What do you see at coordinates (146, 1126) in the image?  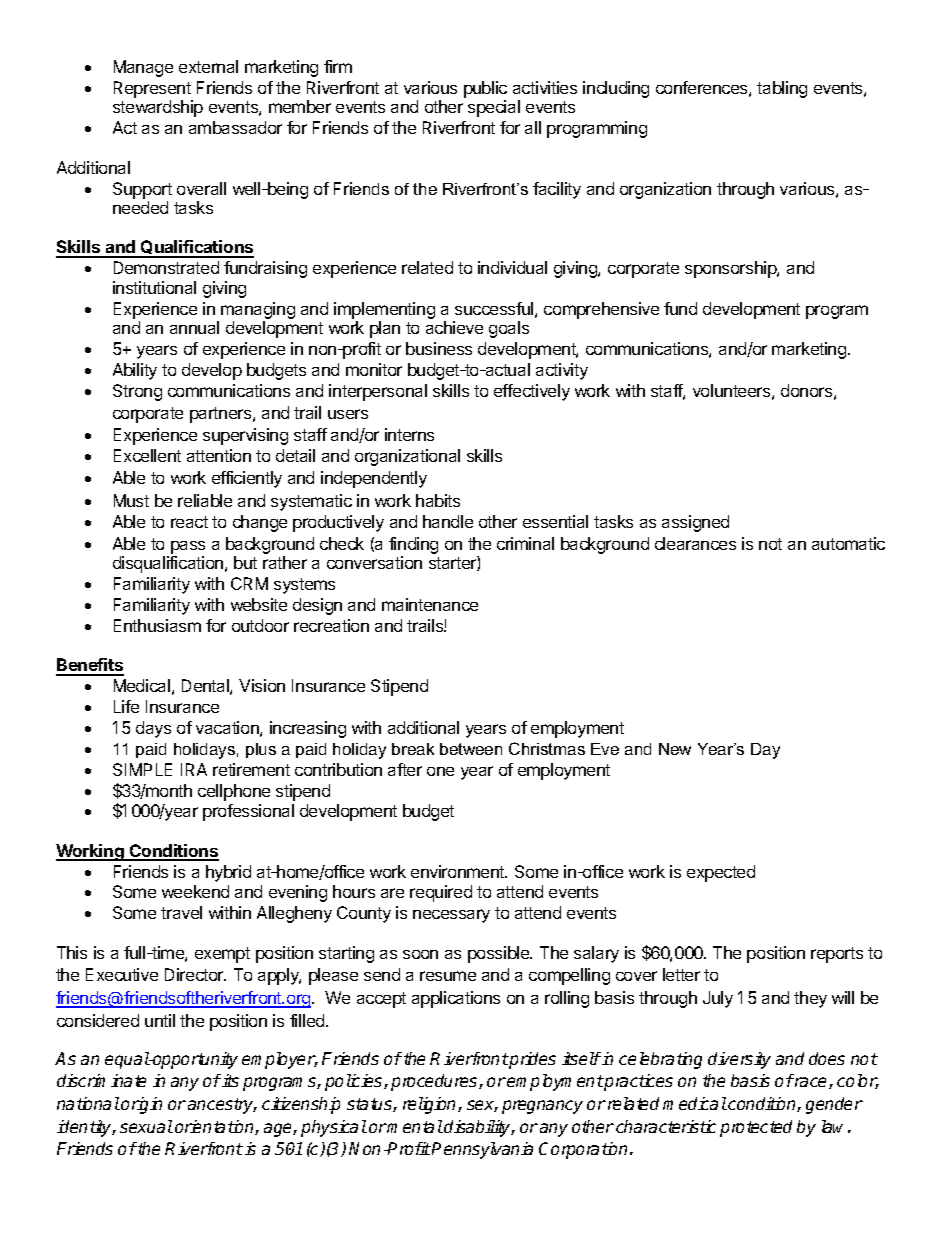 I see `sexual` at bounding box center [146, 1126].
